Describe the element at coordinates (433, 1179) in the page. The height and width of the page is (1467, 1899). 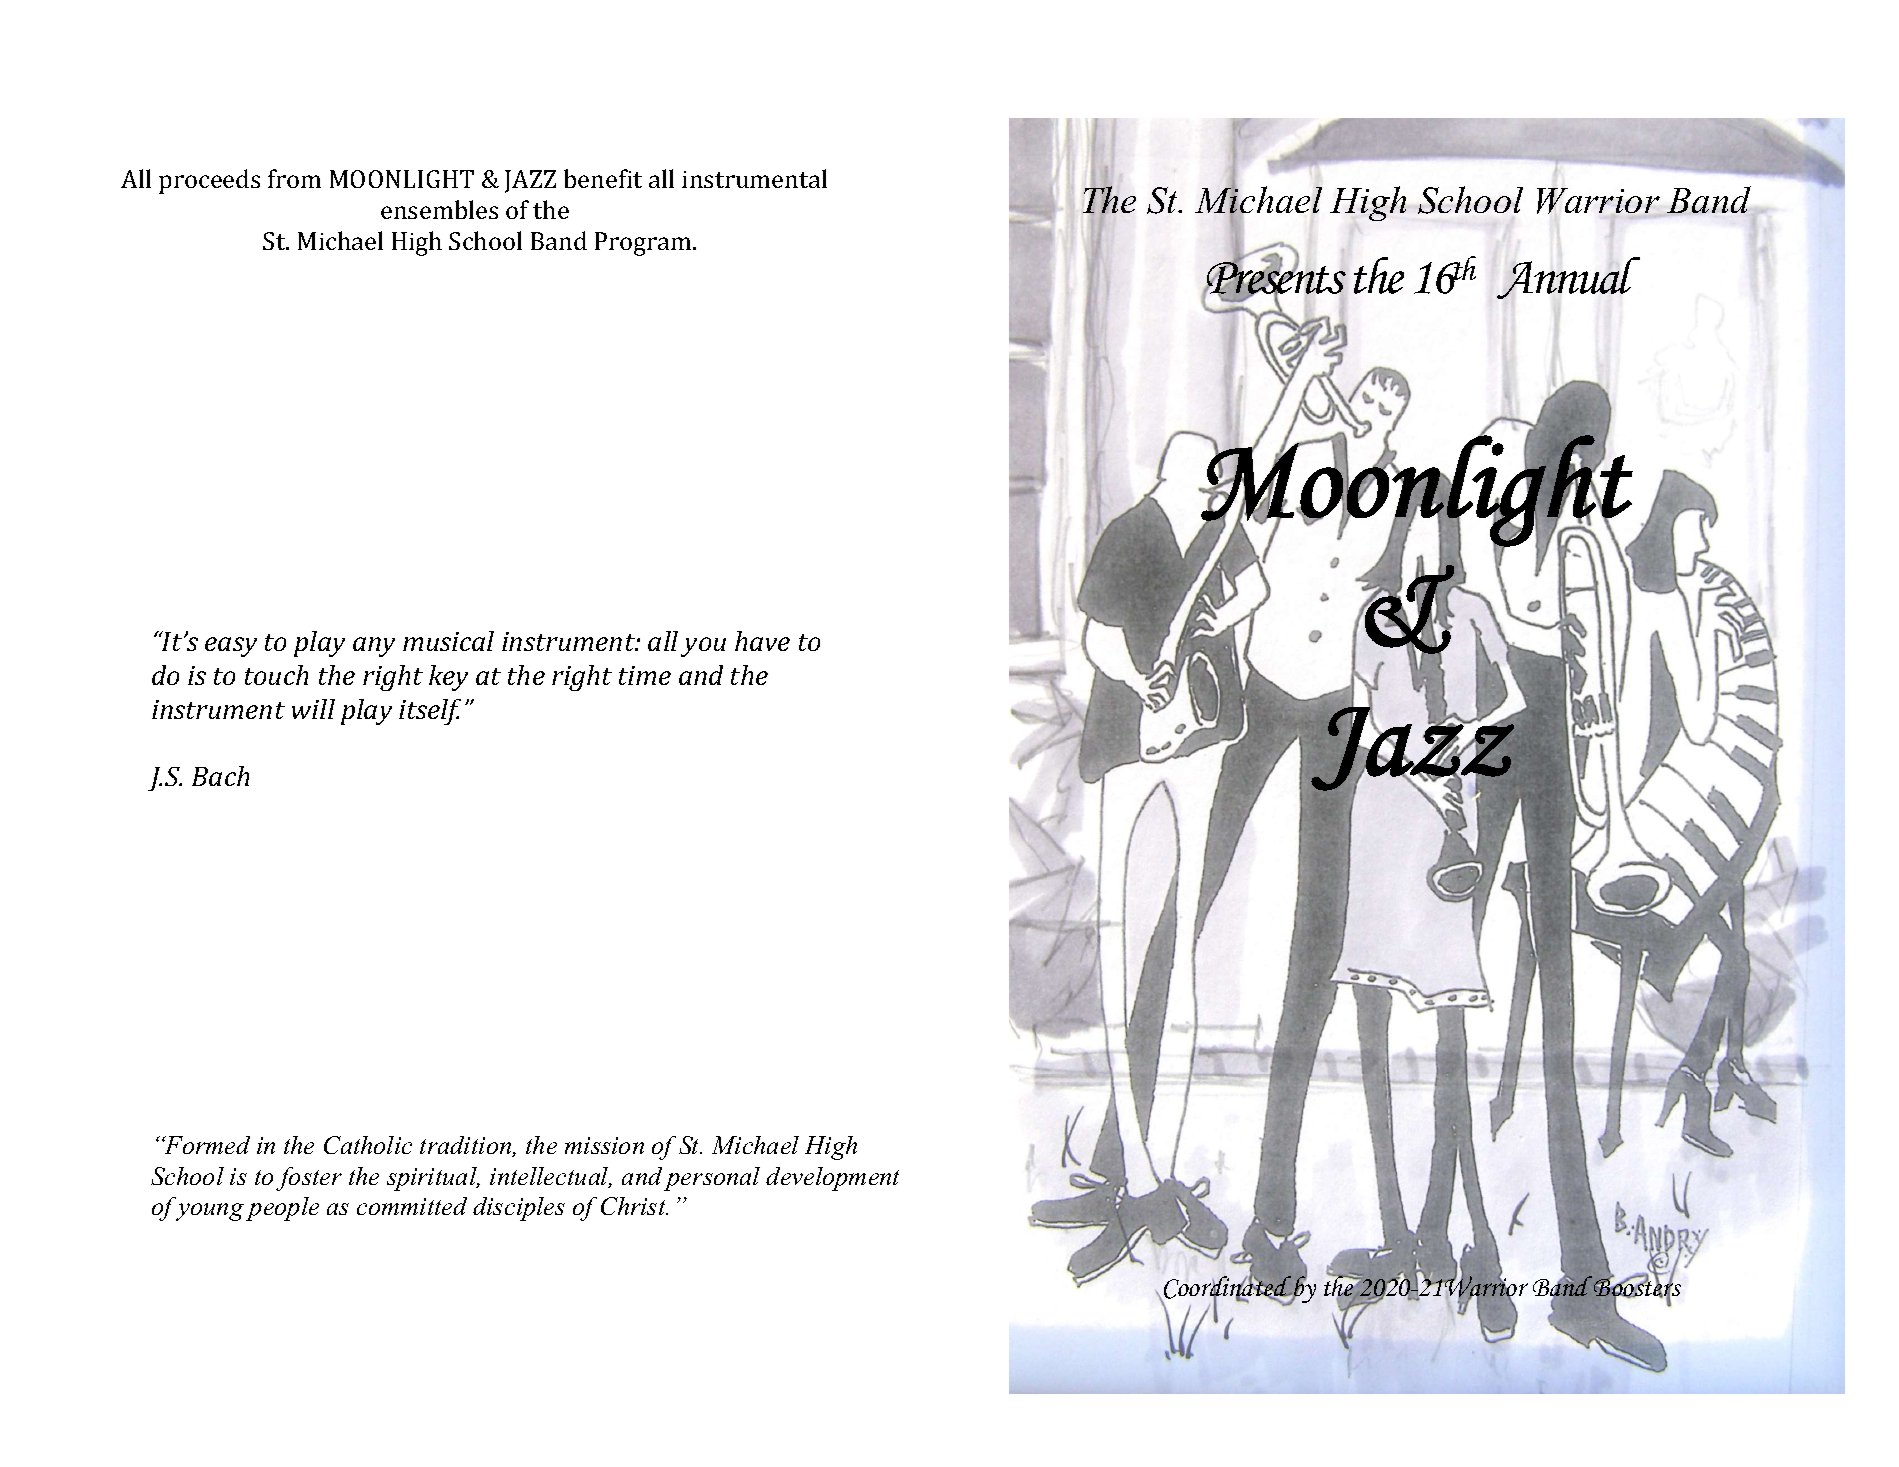
I see `spiritual` at that location.
